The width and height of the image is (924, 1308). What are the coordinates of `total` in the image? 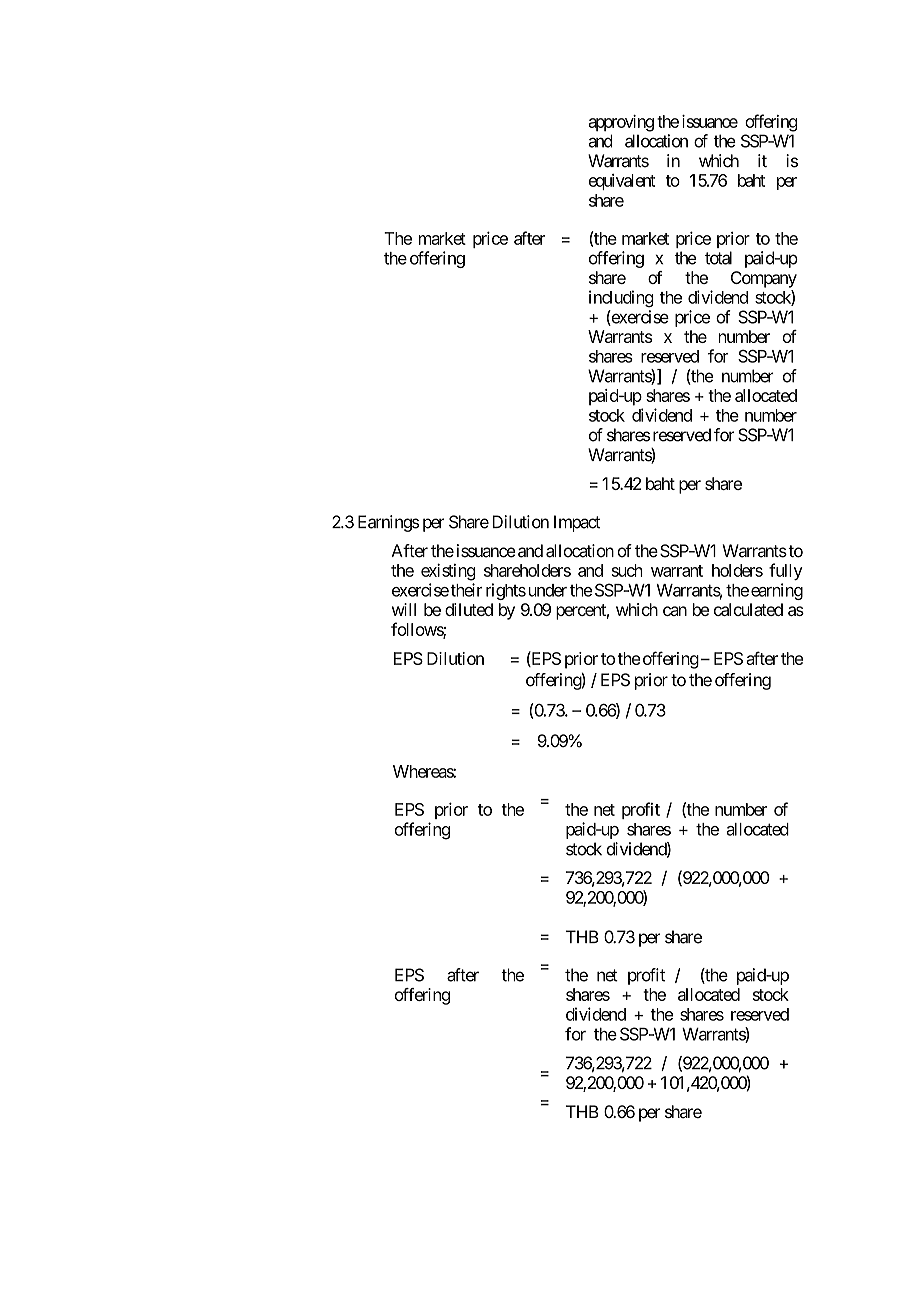 It's located at (718, 258).
